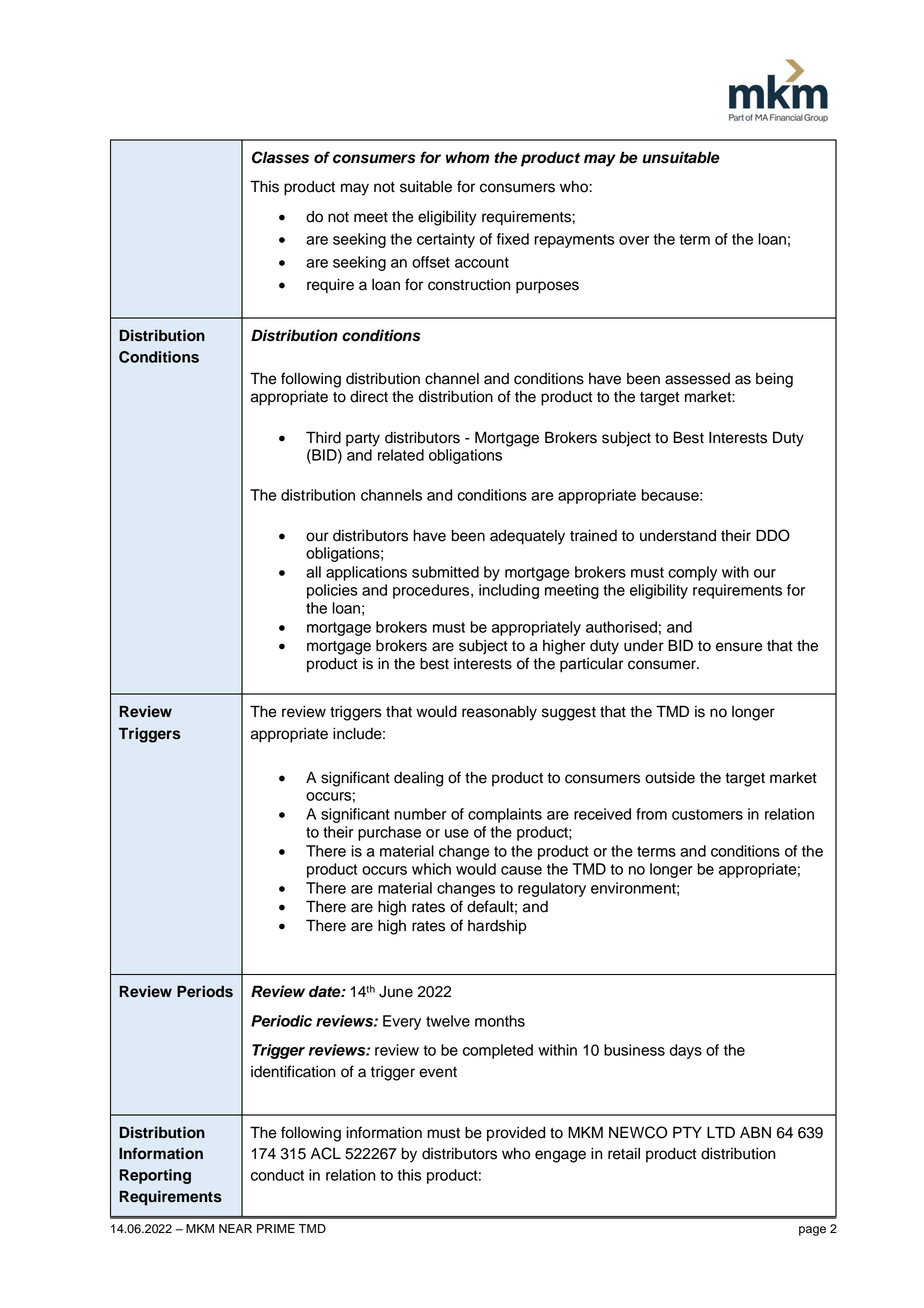  Describe the element at coordinates (634, 240) in the image. I see `over` at that location.
